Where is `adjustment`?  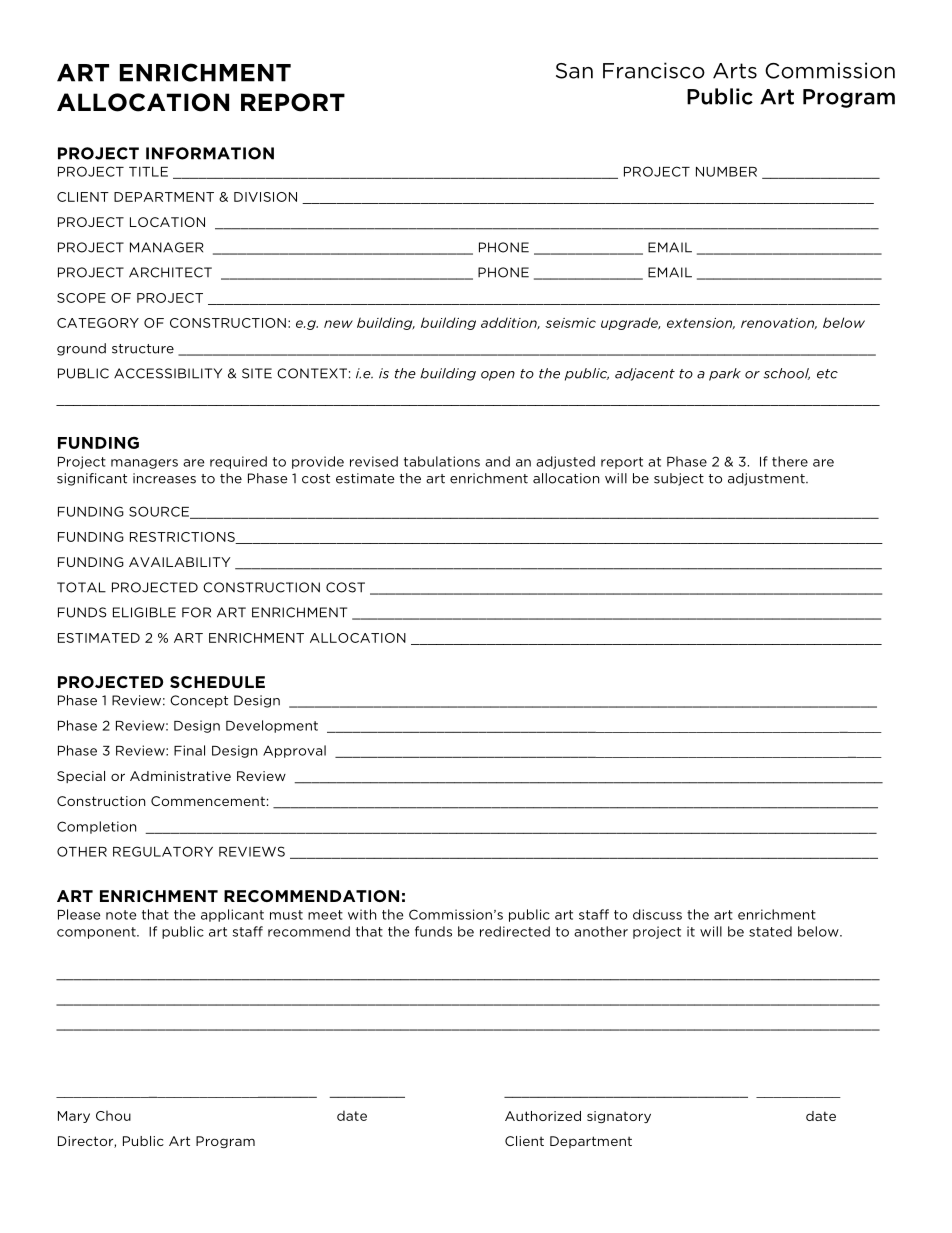
adjustment is located at coordinates (767, 479).
